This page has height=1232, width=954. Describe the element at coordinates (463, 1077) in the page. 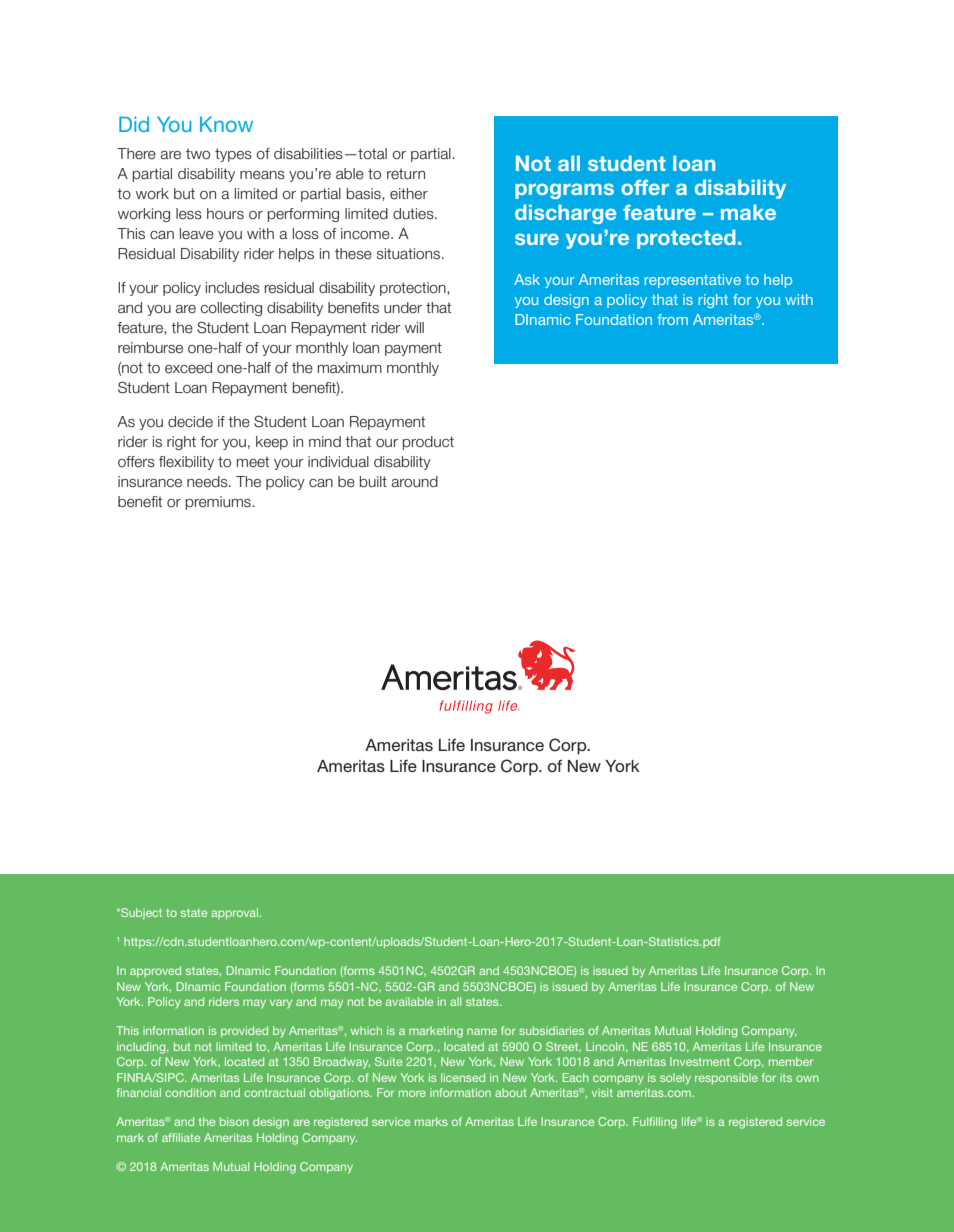

I see `licensed` at that location.
